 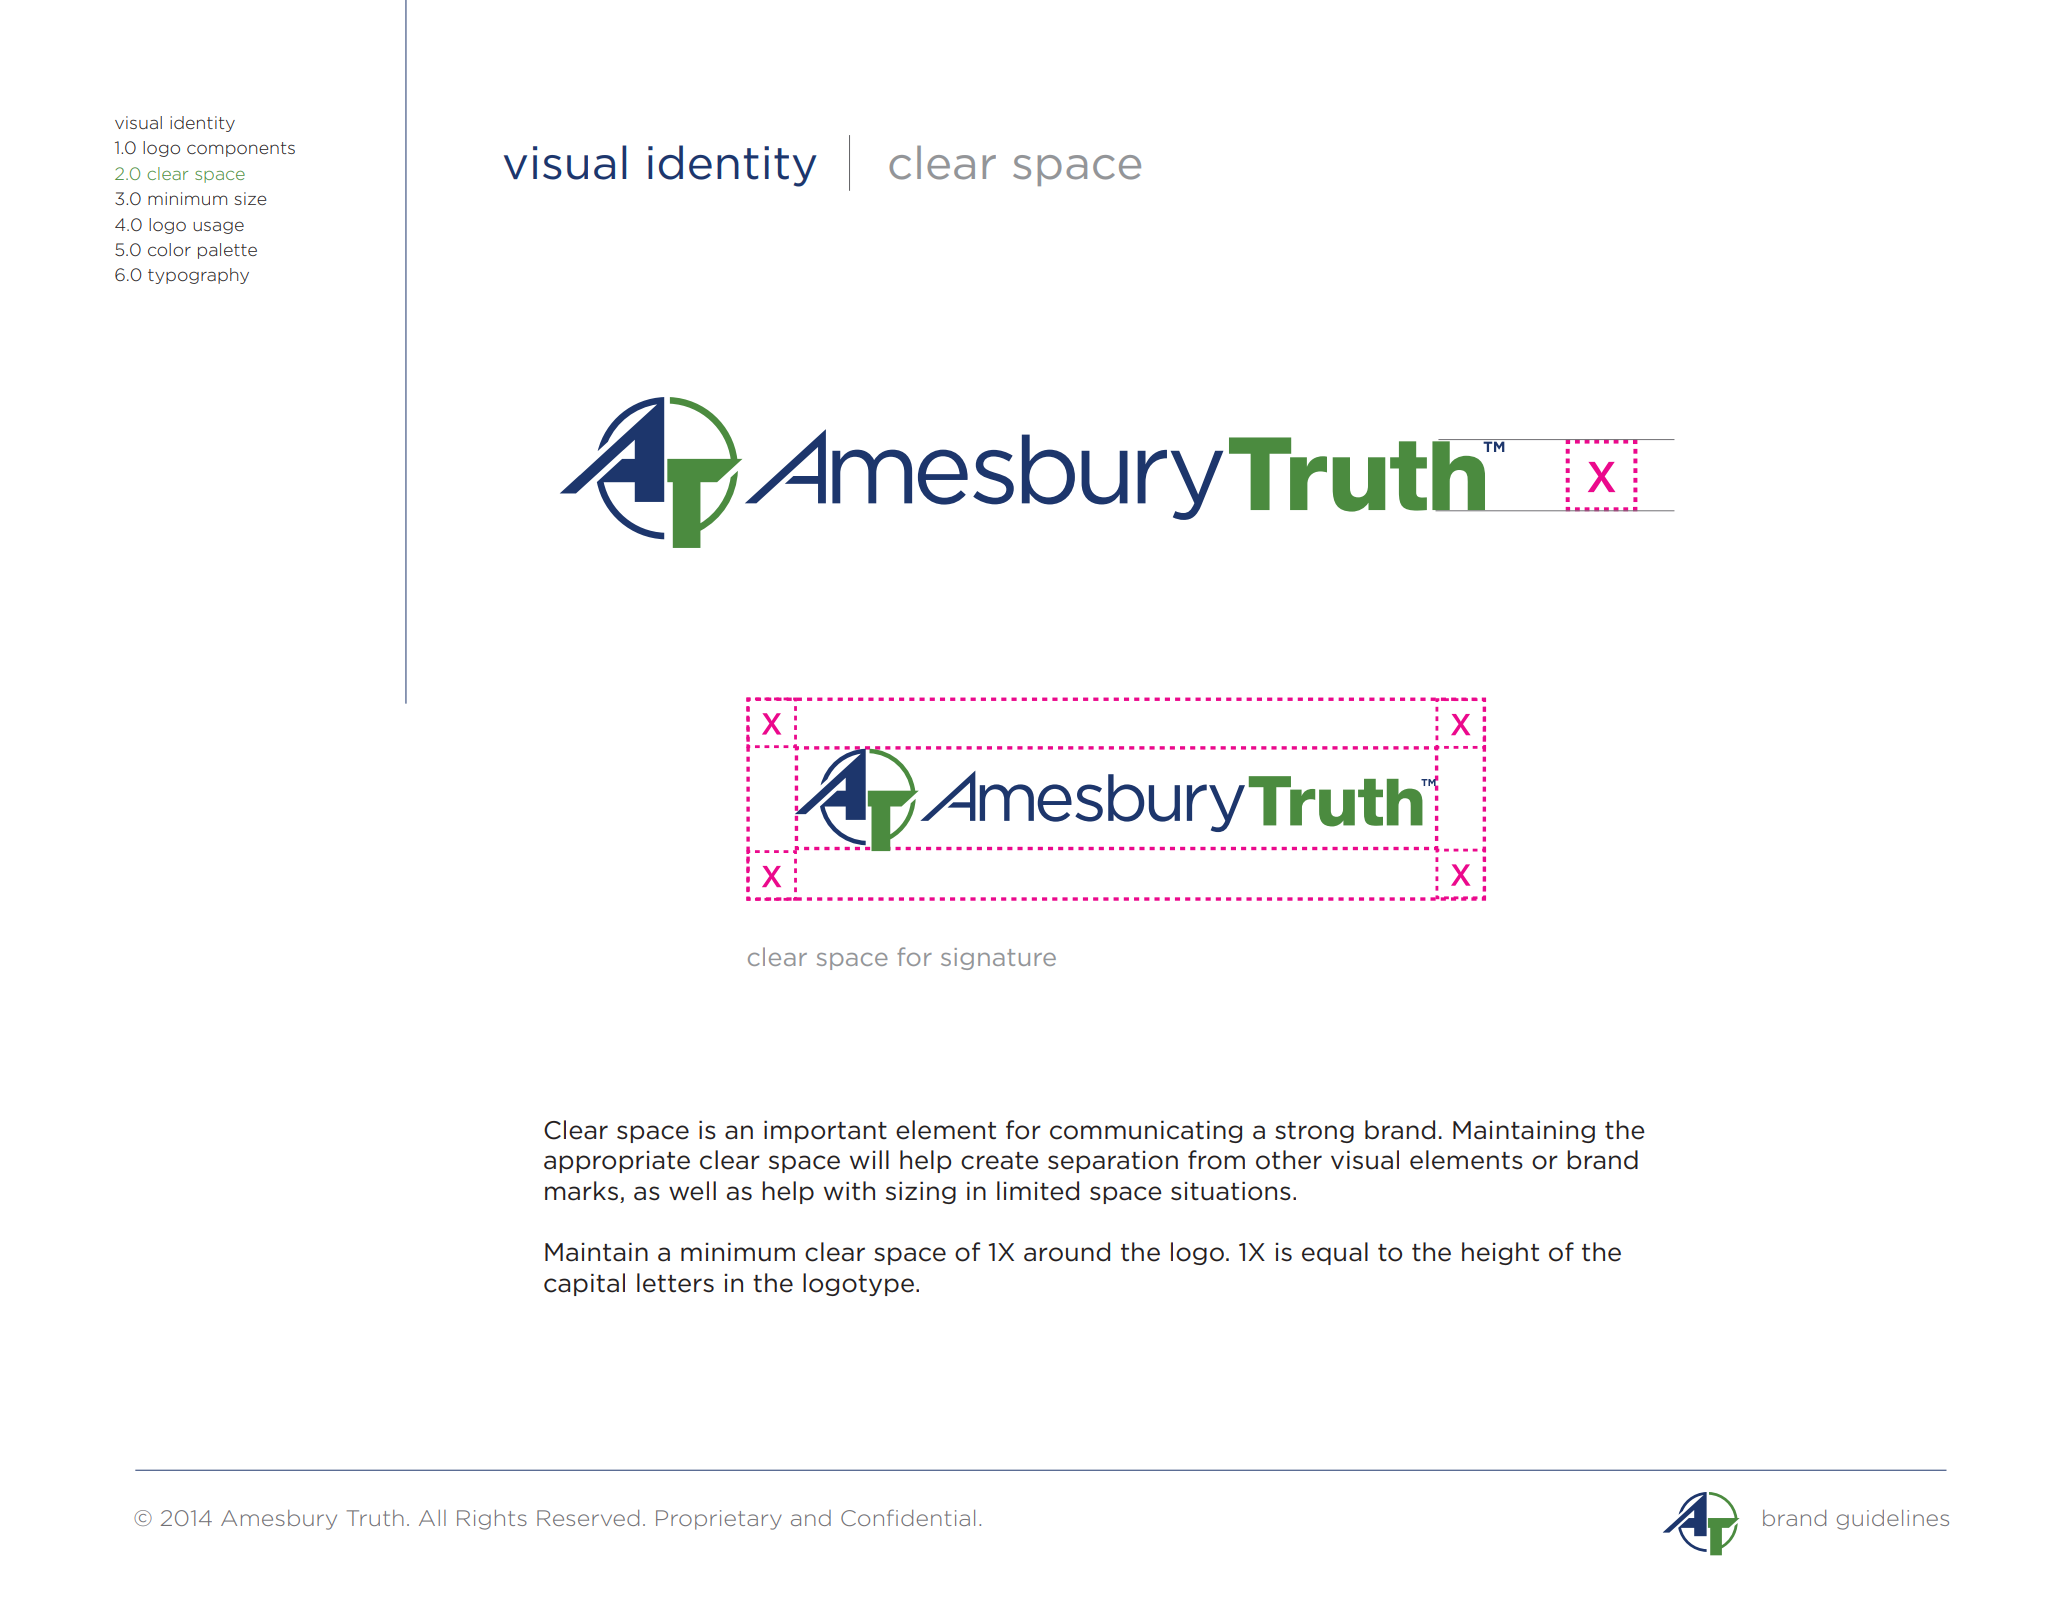 I want to click on components, so click(x=241, y=149).
